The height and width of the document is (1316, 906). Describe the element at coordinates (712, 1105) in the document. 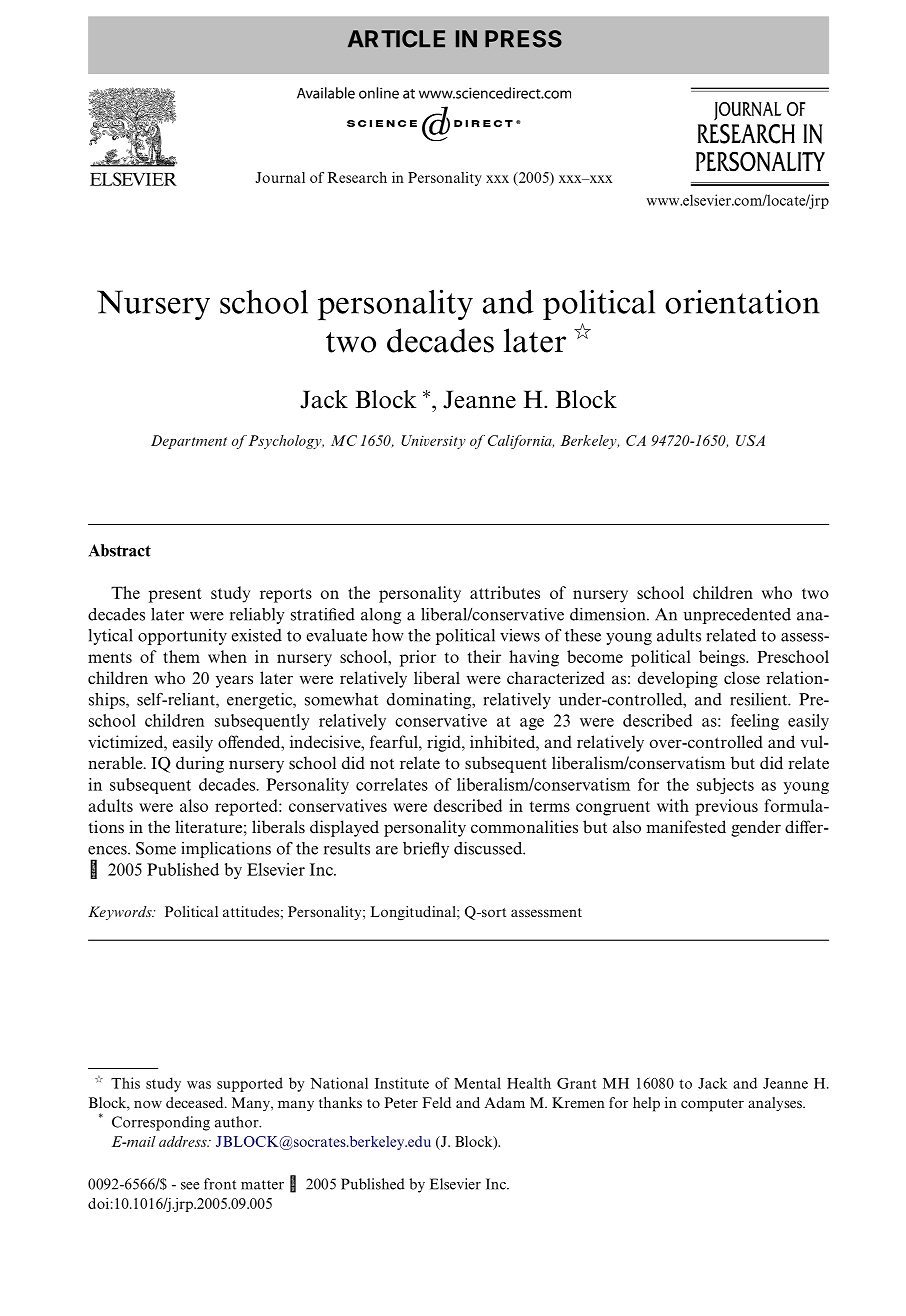

I see `computer` at that location.
